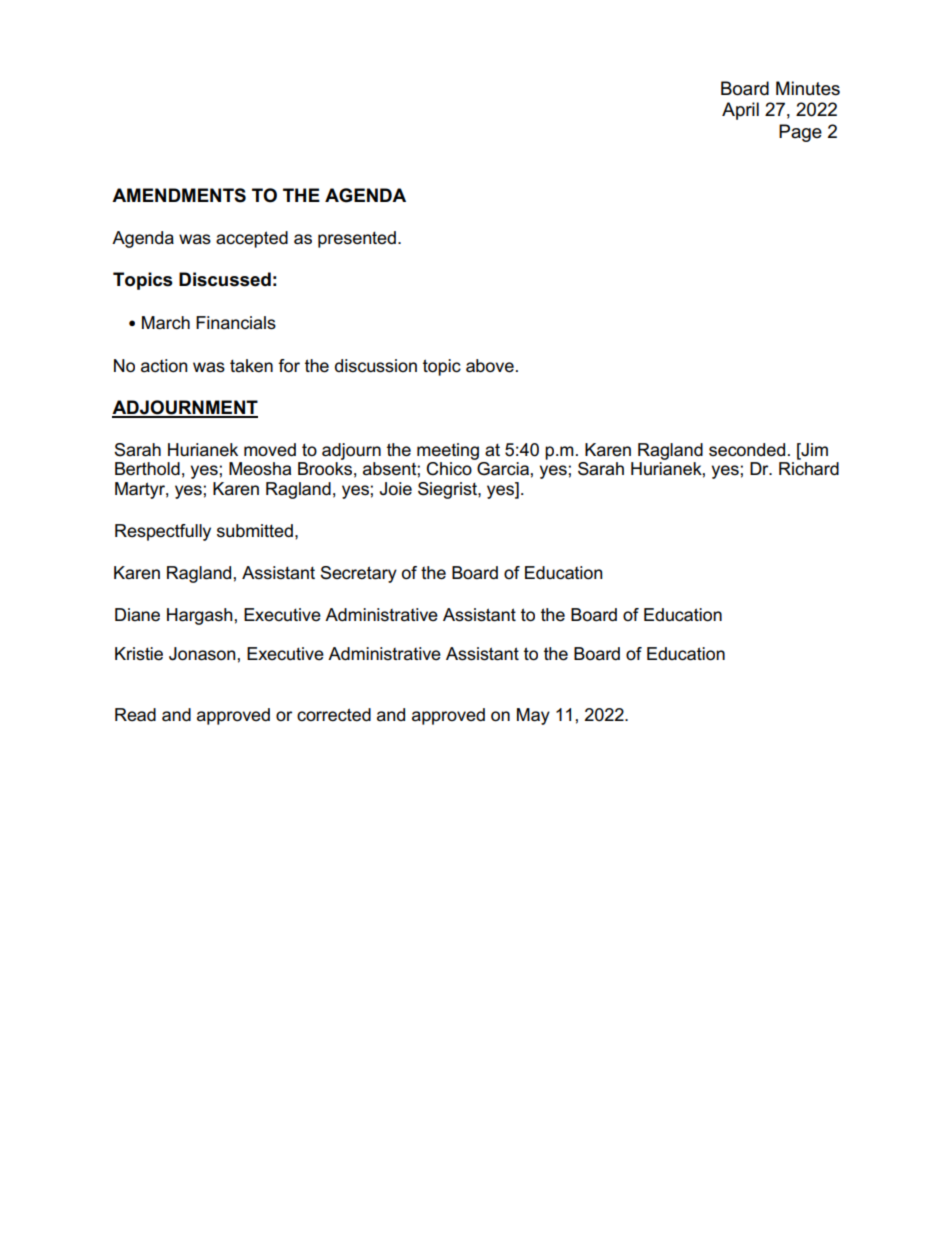 The width and height of the page is (952, 1233). I want to click on Read, so click(135, 715).
